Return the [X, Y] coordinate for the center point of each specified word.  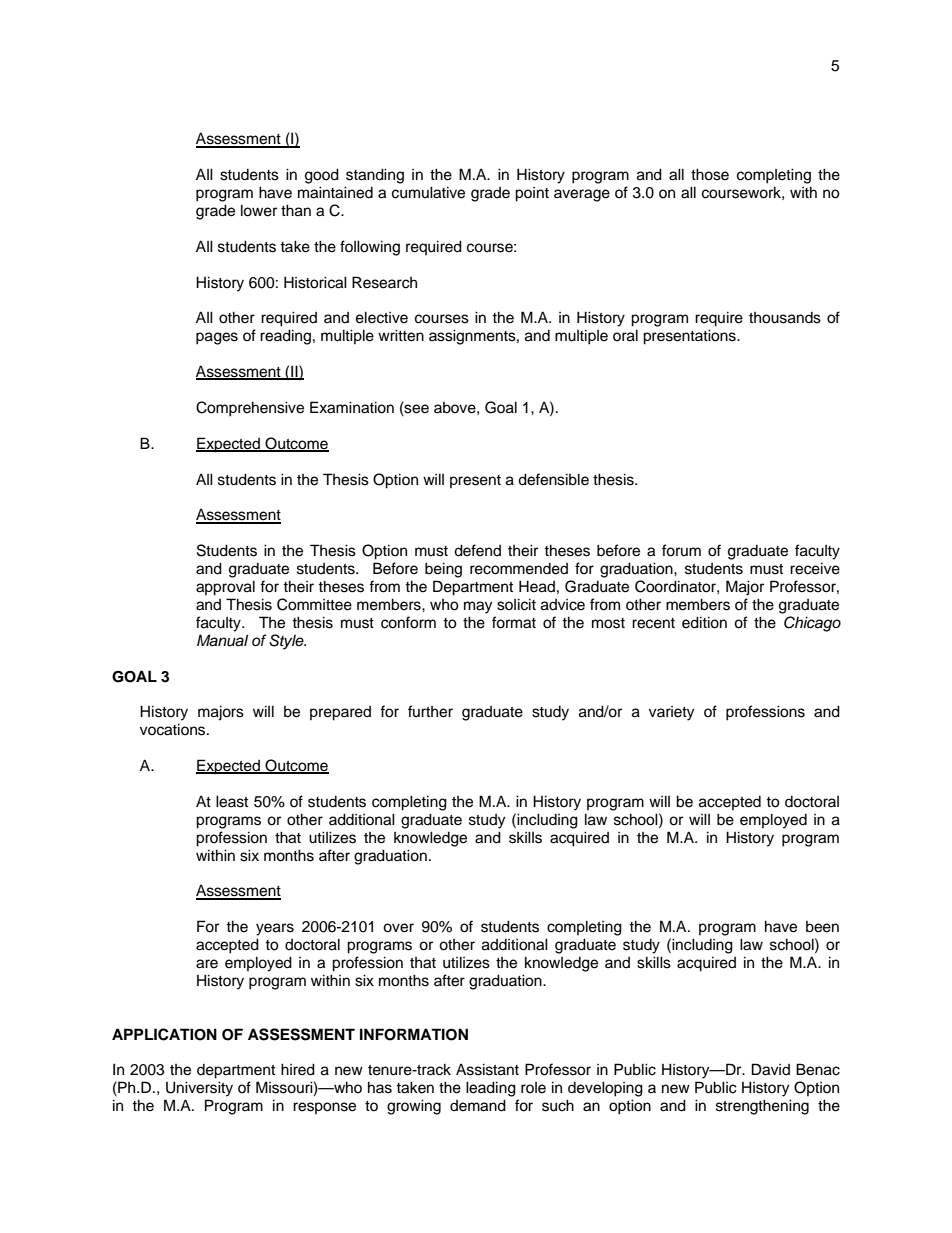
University [199, 1089]
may [478, 607]
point [532, 194]
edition [704, 622]
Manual [222, 640]
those [710, 174]
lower [259, 210]
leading [491, 1089]
